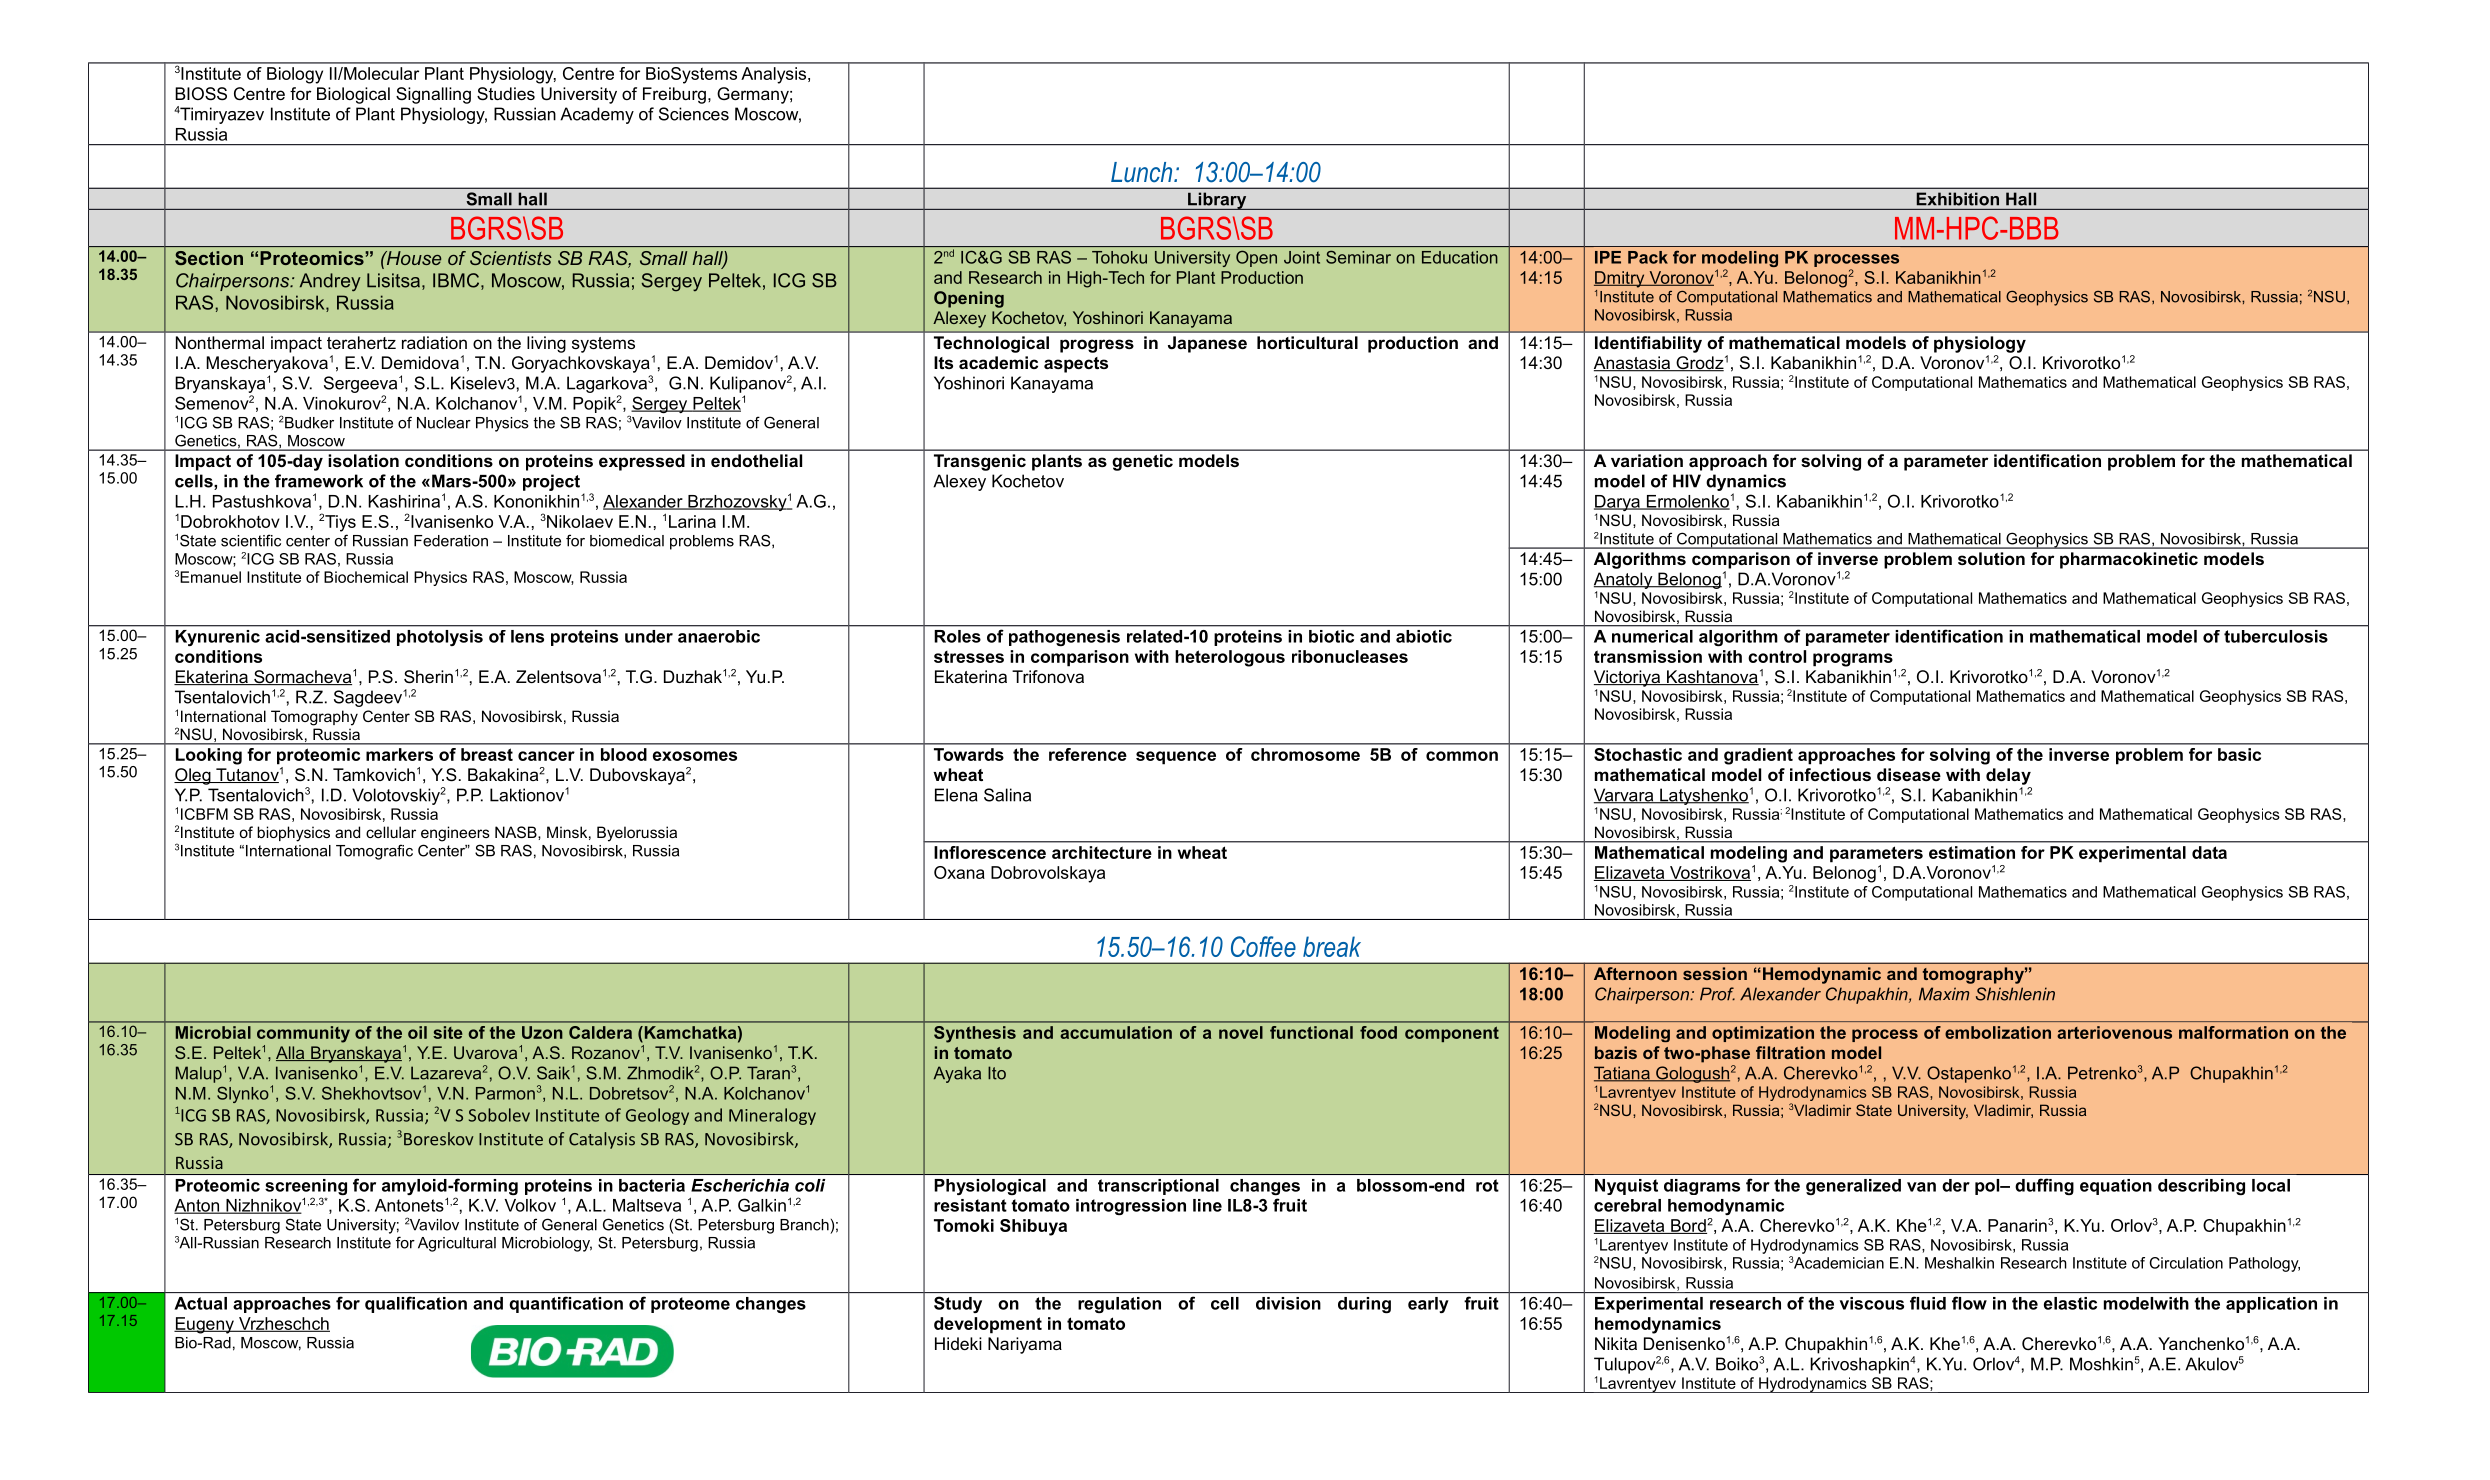  Describe the element at coordinates (1618, 504) in the screenshot. I see `Darya` at that location.
